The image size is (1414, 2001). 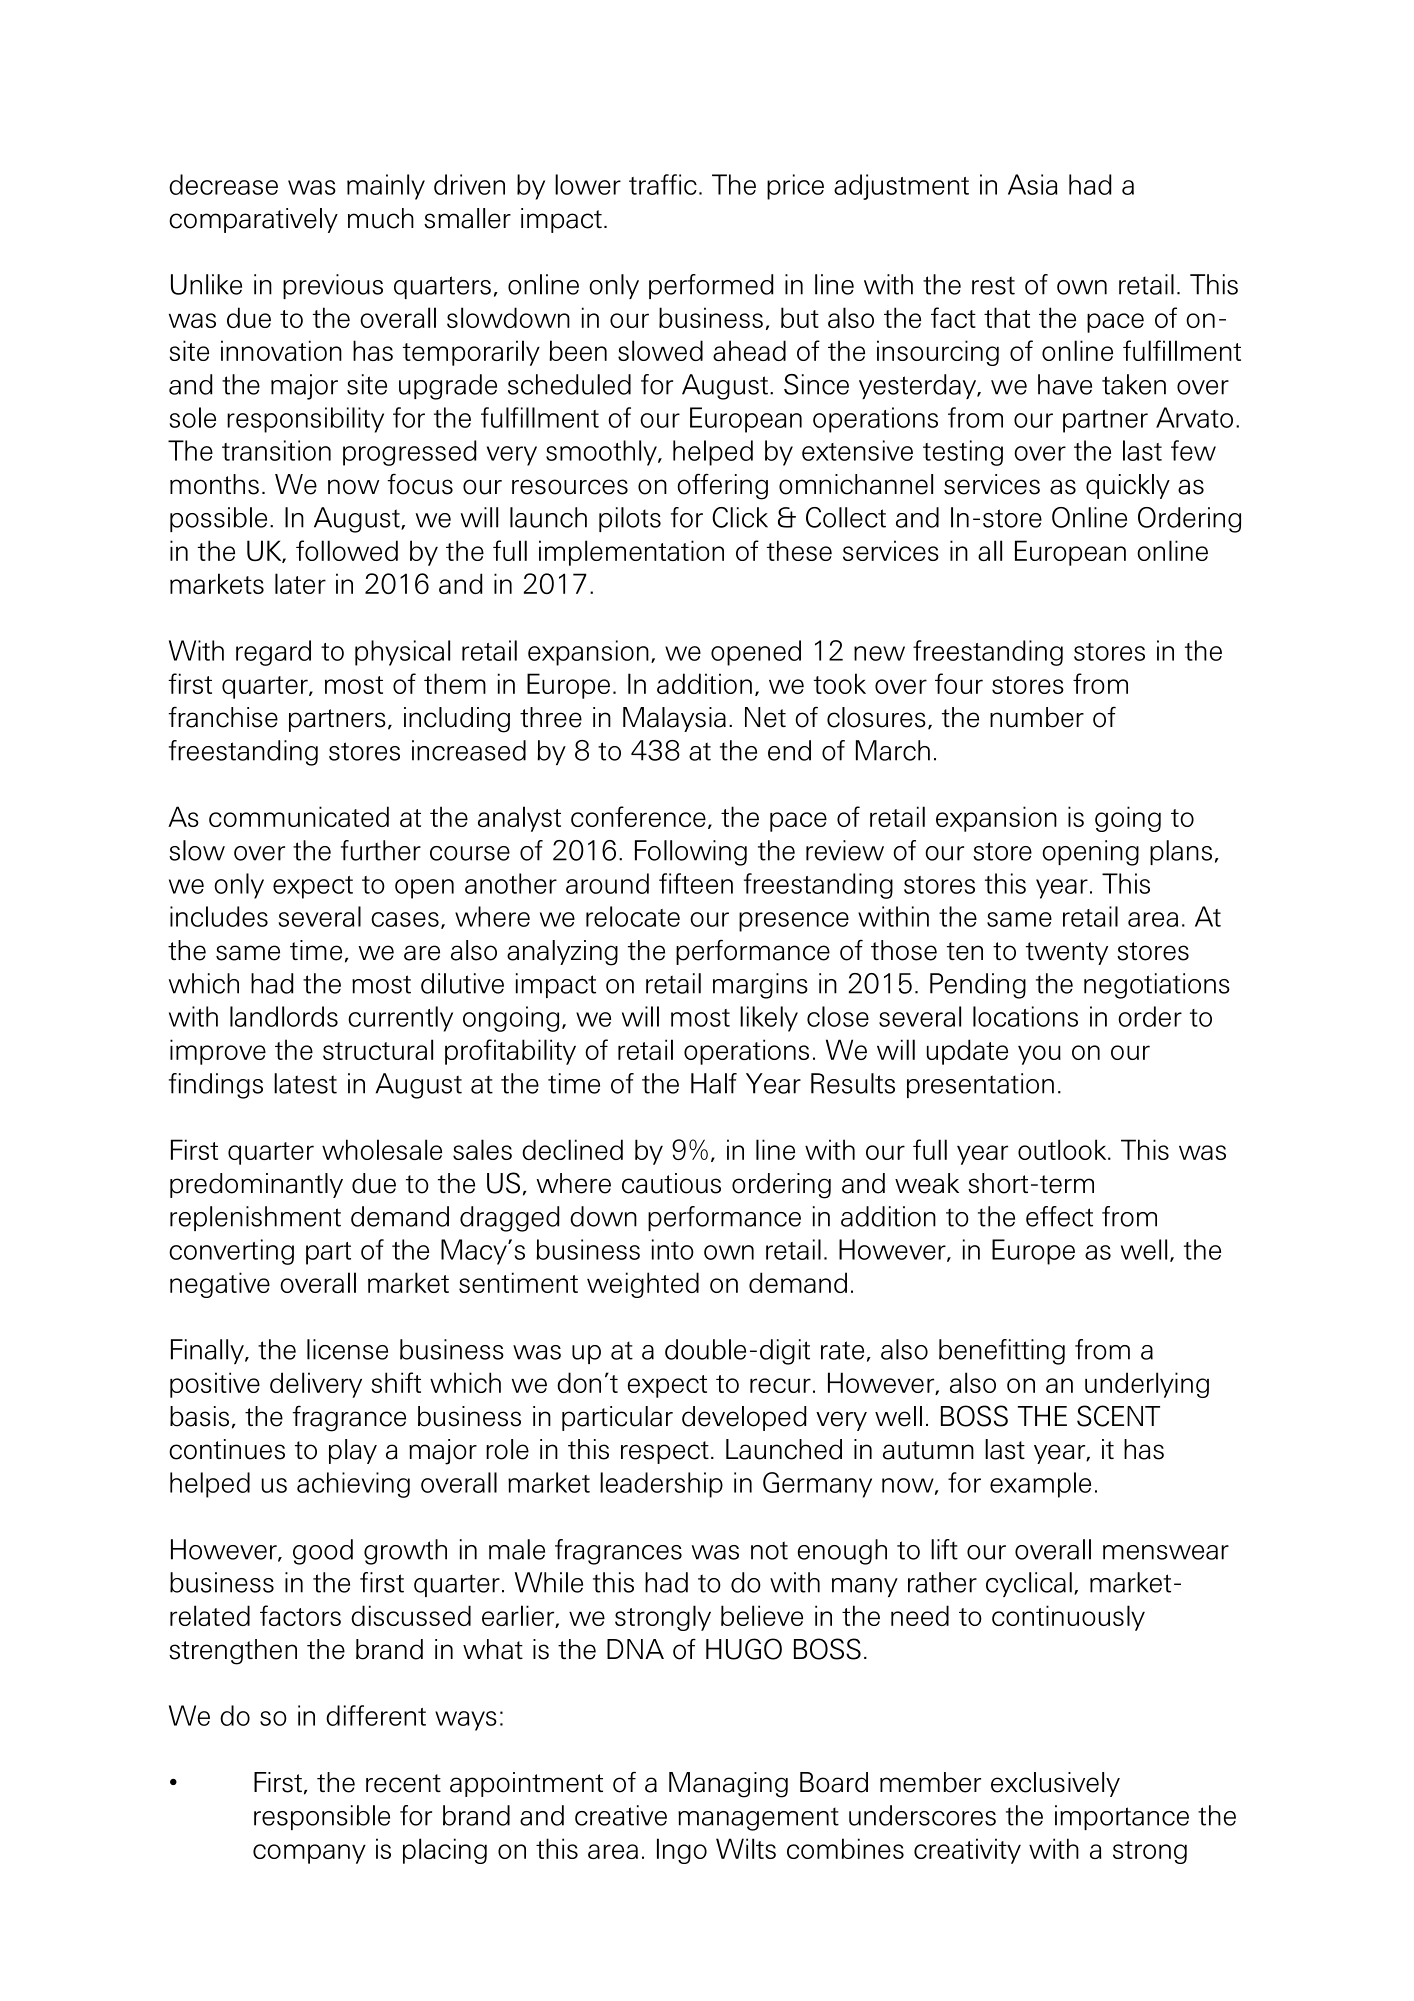 I want to click on Asia, so click(x=1033, y=184).
